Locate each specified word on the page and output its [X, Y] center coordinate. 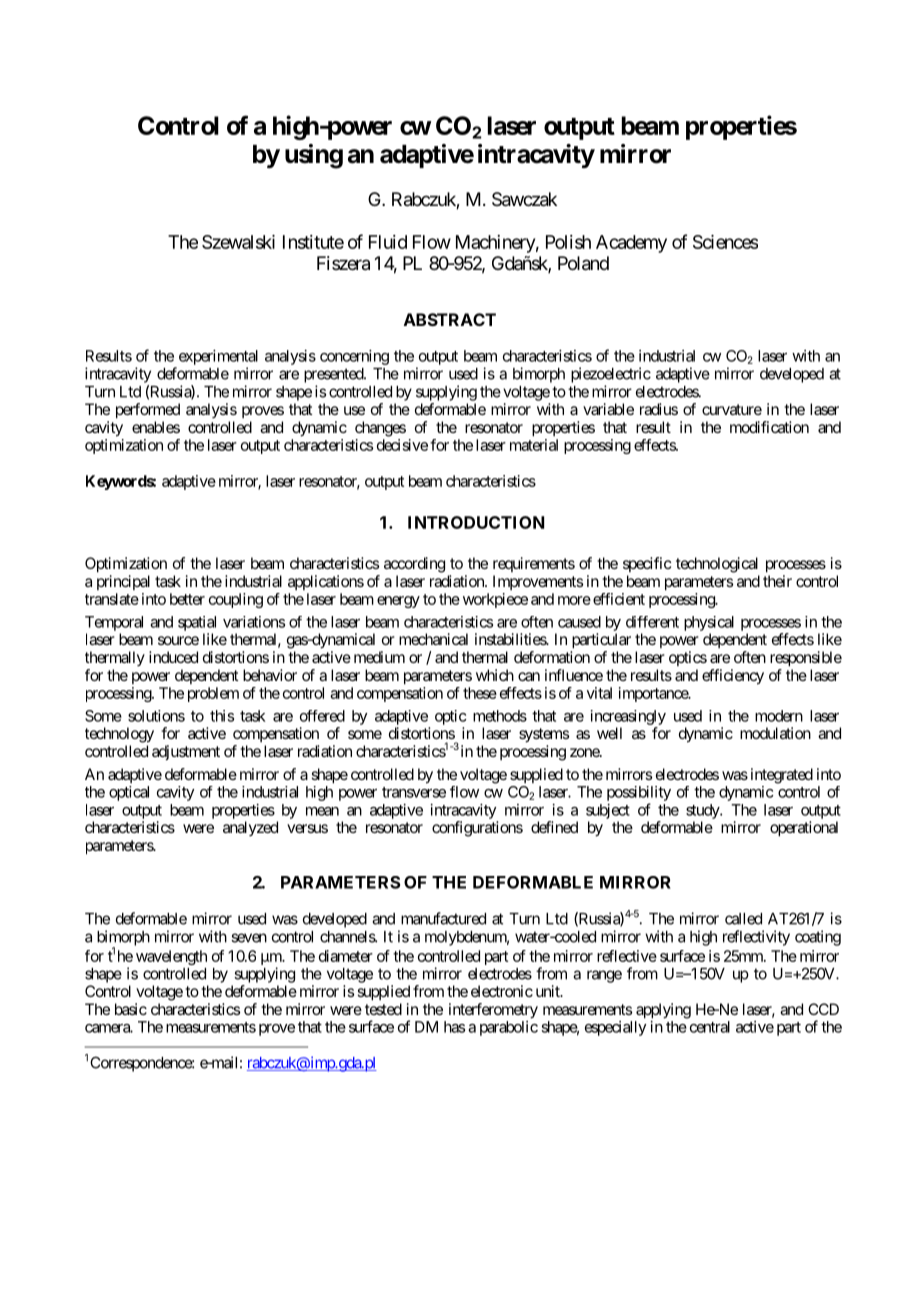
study [703, 811]
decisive [402, 445]
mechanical [433, 639]
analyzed [250, 828]
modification [769, 427]
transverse [414, 792]
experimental [218, 357]
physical [709, 623]
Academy [631, 244]
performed [148, 411]
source [178, 640]
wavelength [171, 957]
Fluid [388, 242]
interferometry [493, 1011]
